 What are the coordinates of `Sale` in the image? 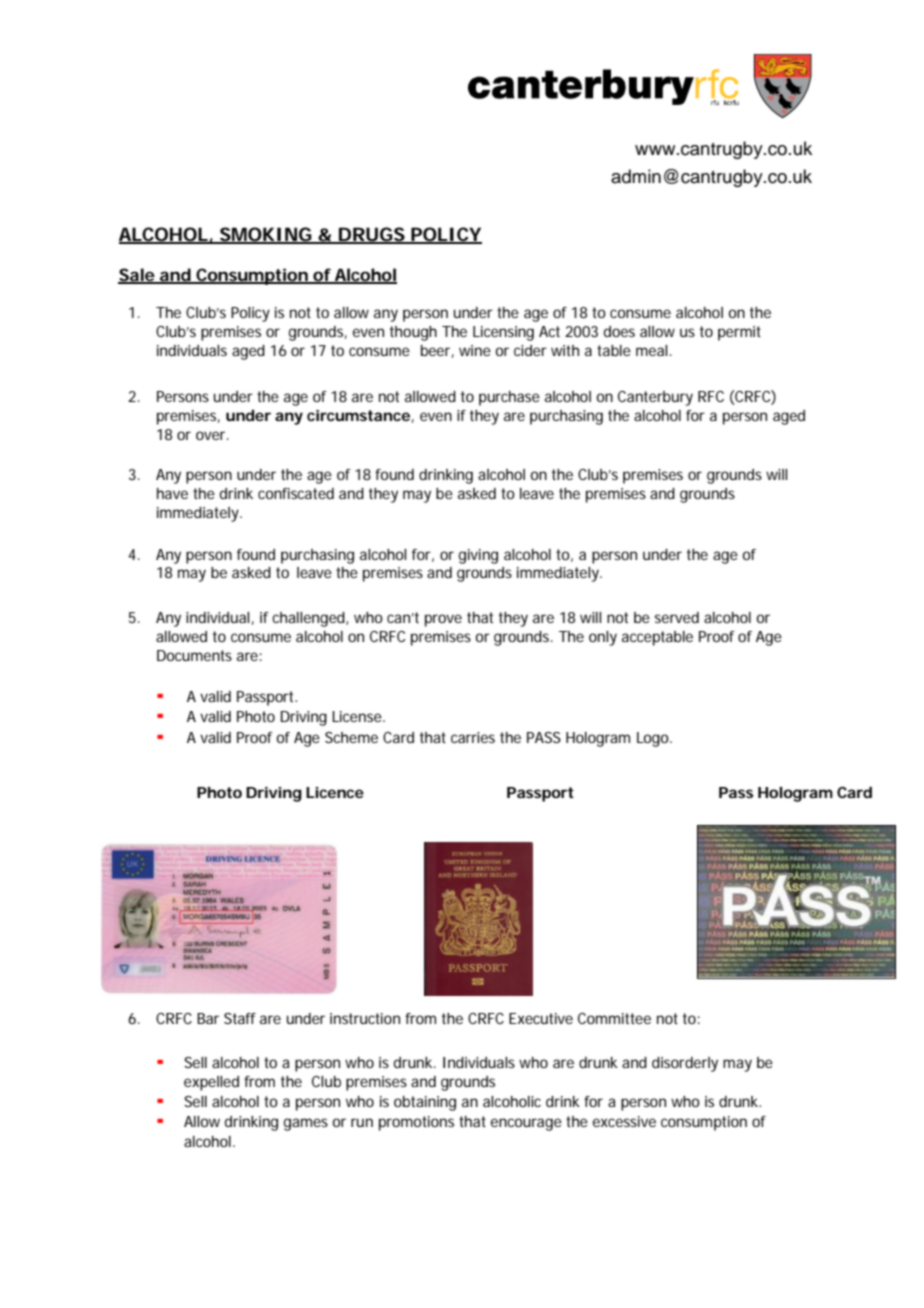 It's located at (137, 275).
